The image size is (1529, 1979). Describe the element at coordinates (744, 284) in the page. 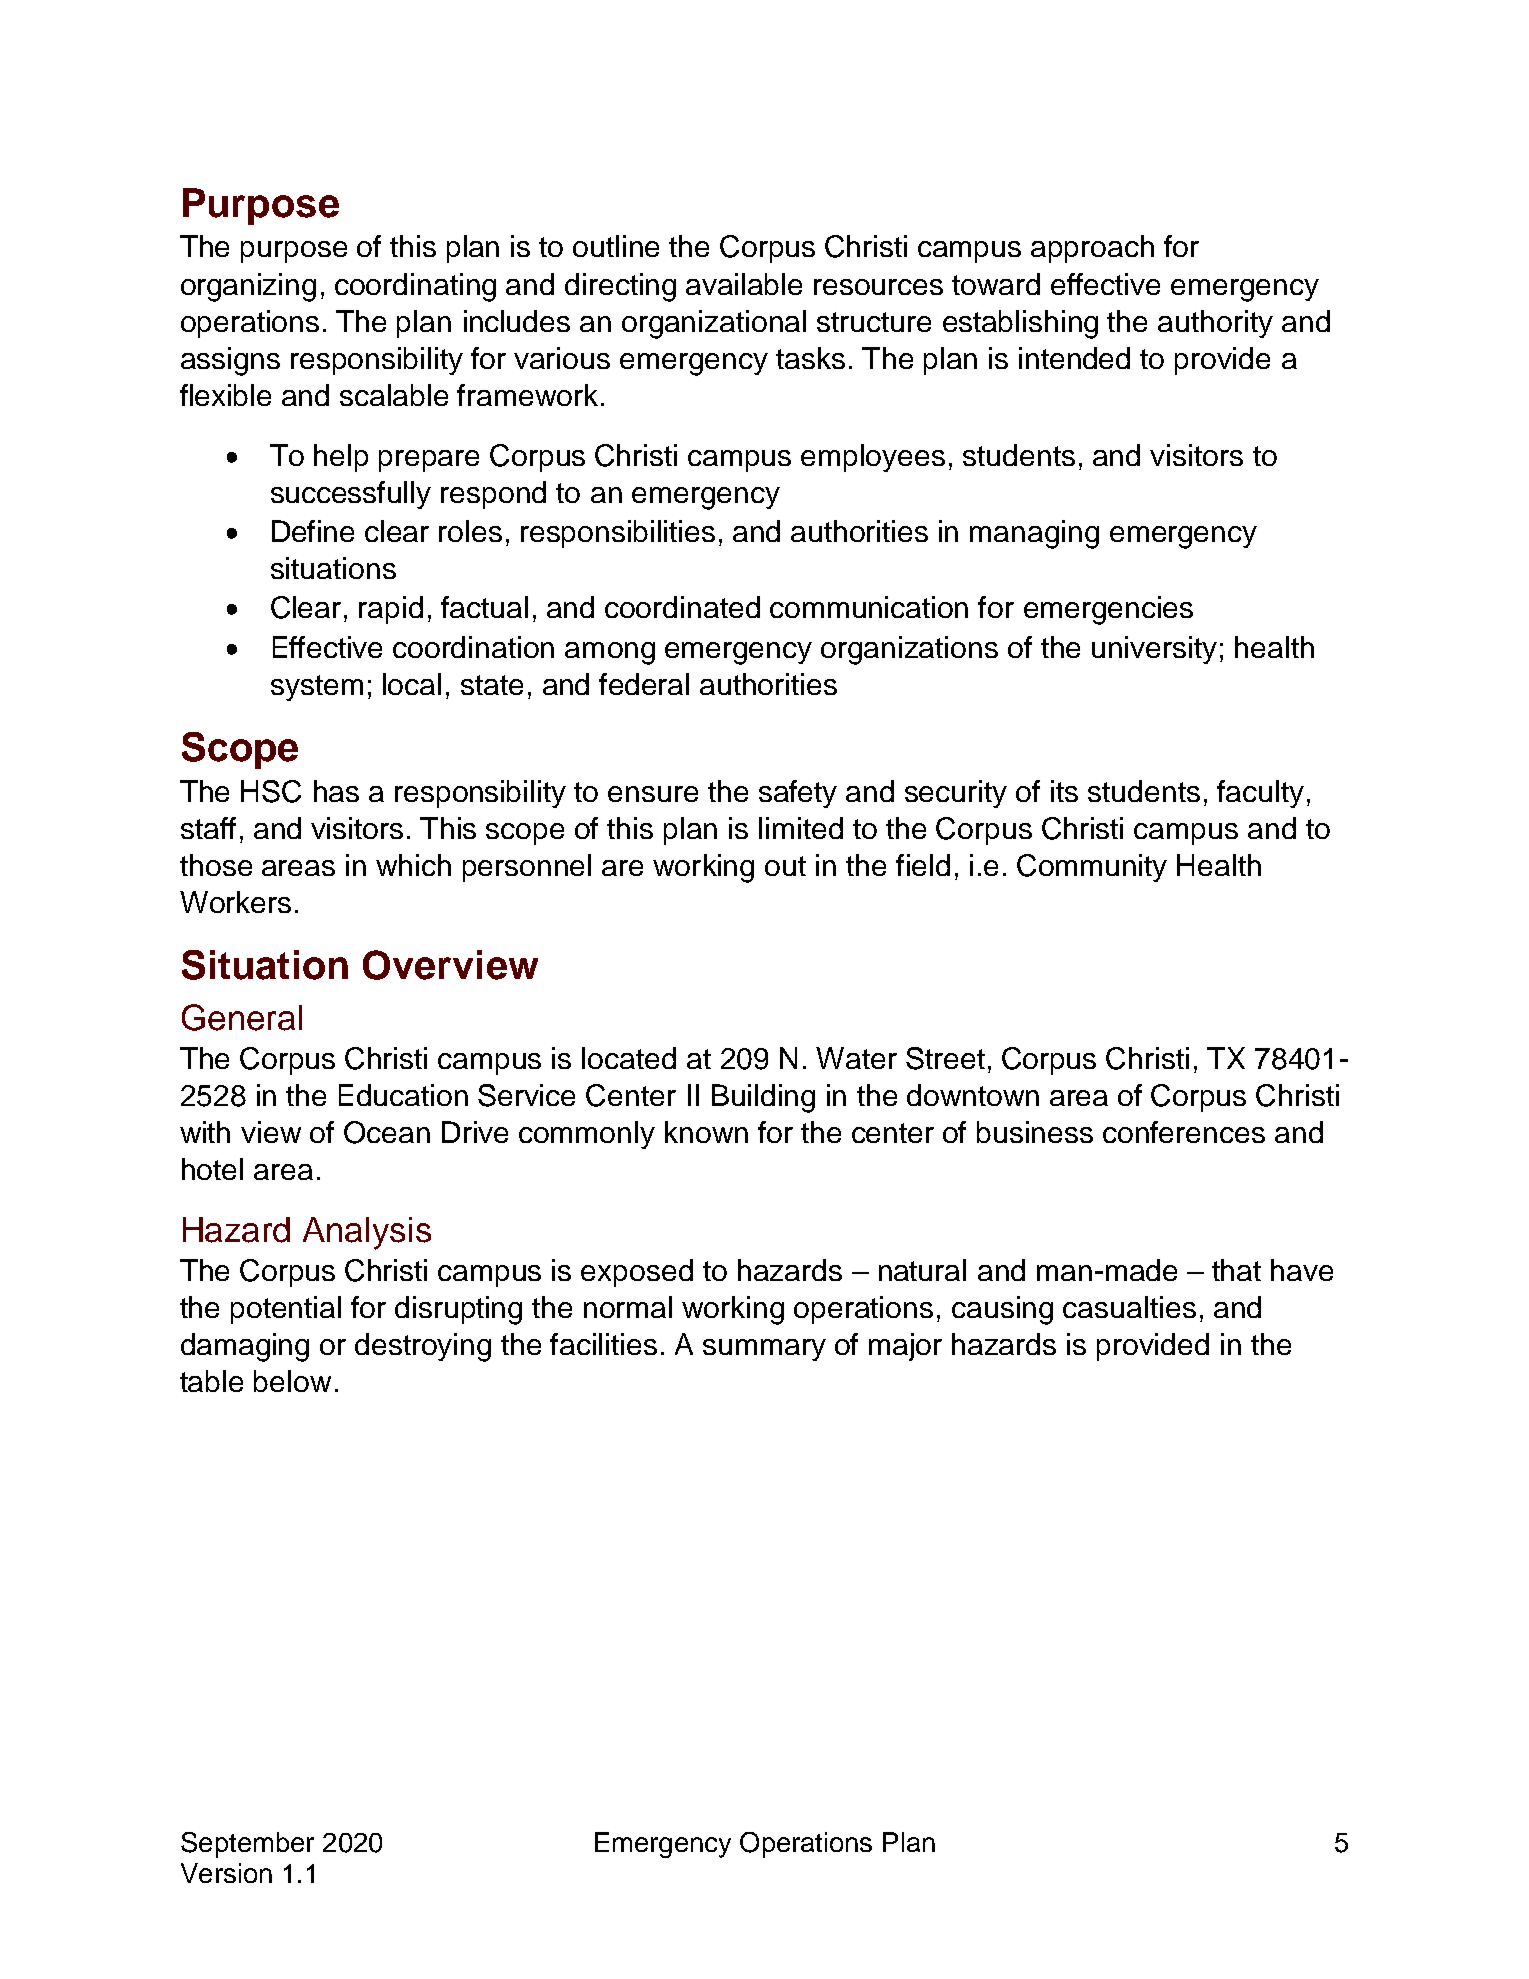

I see `available` at that location.
